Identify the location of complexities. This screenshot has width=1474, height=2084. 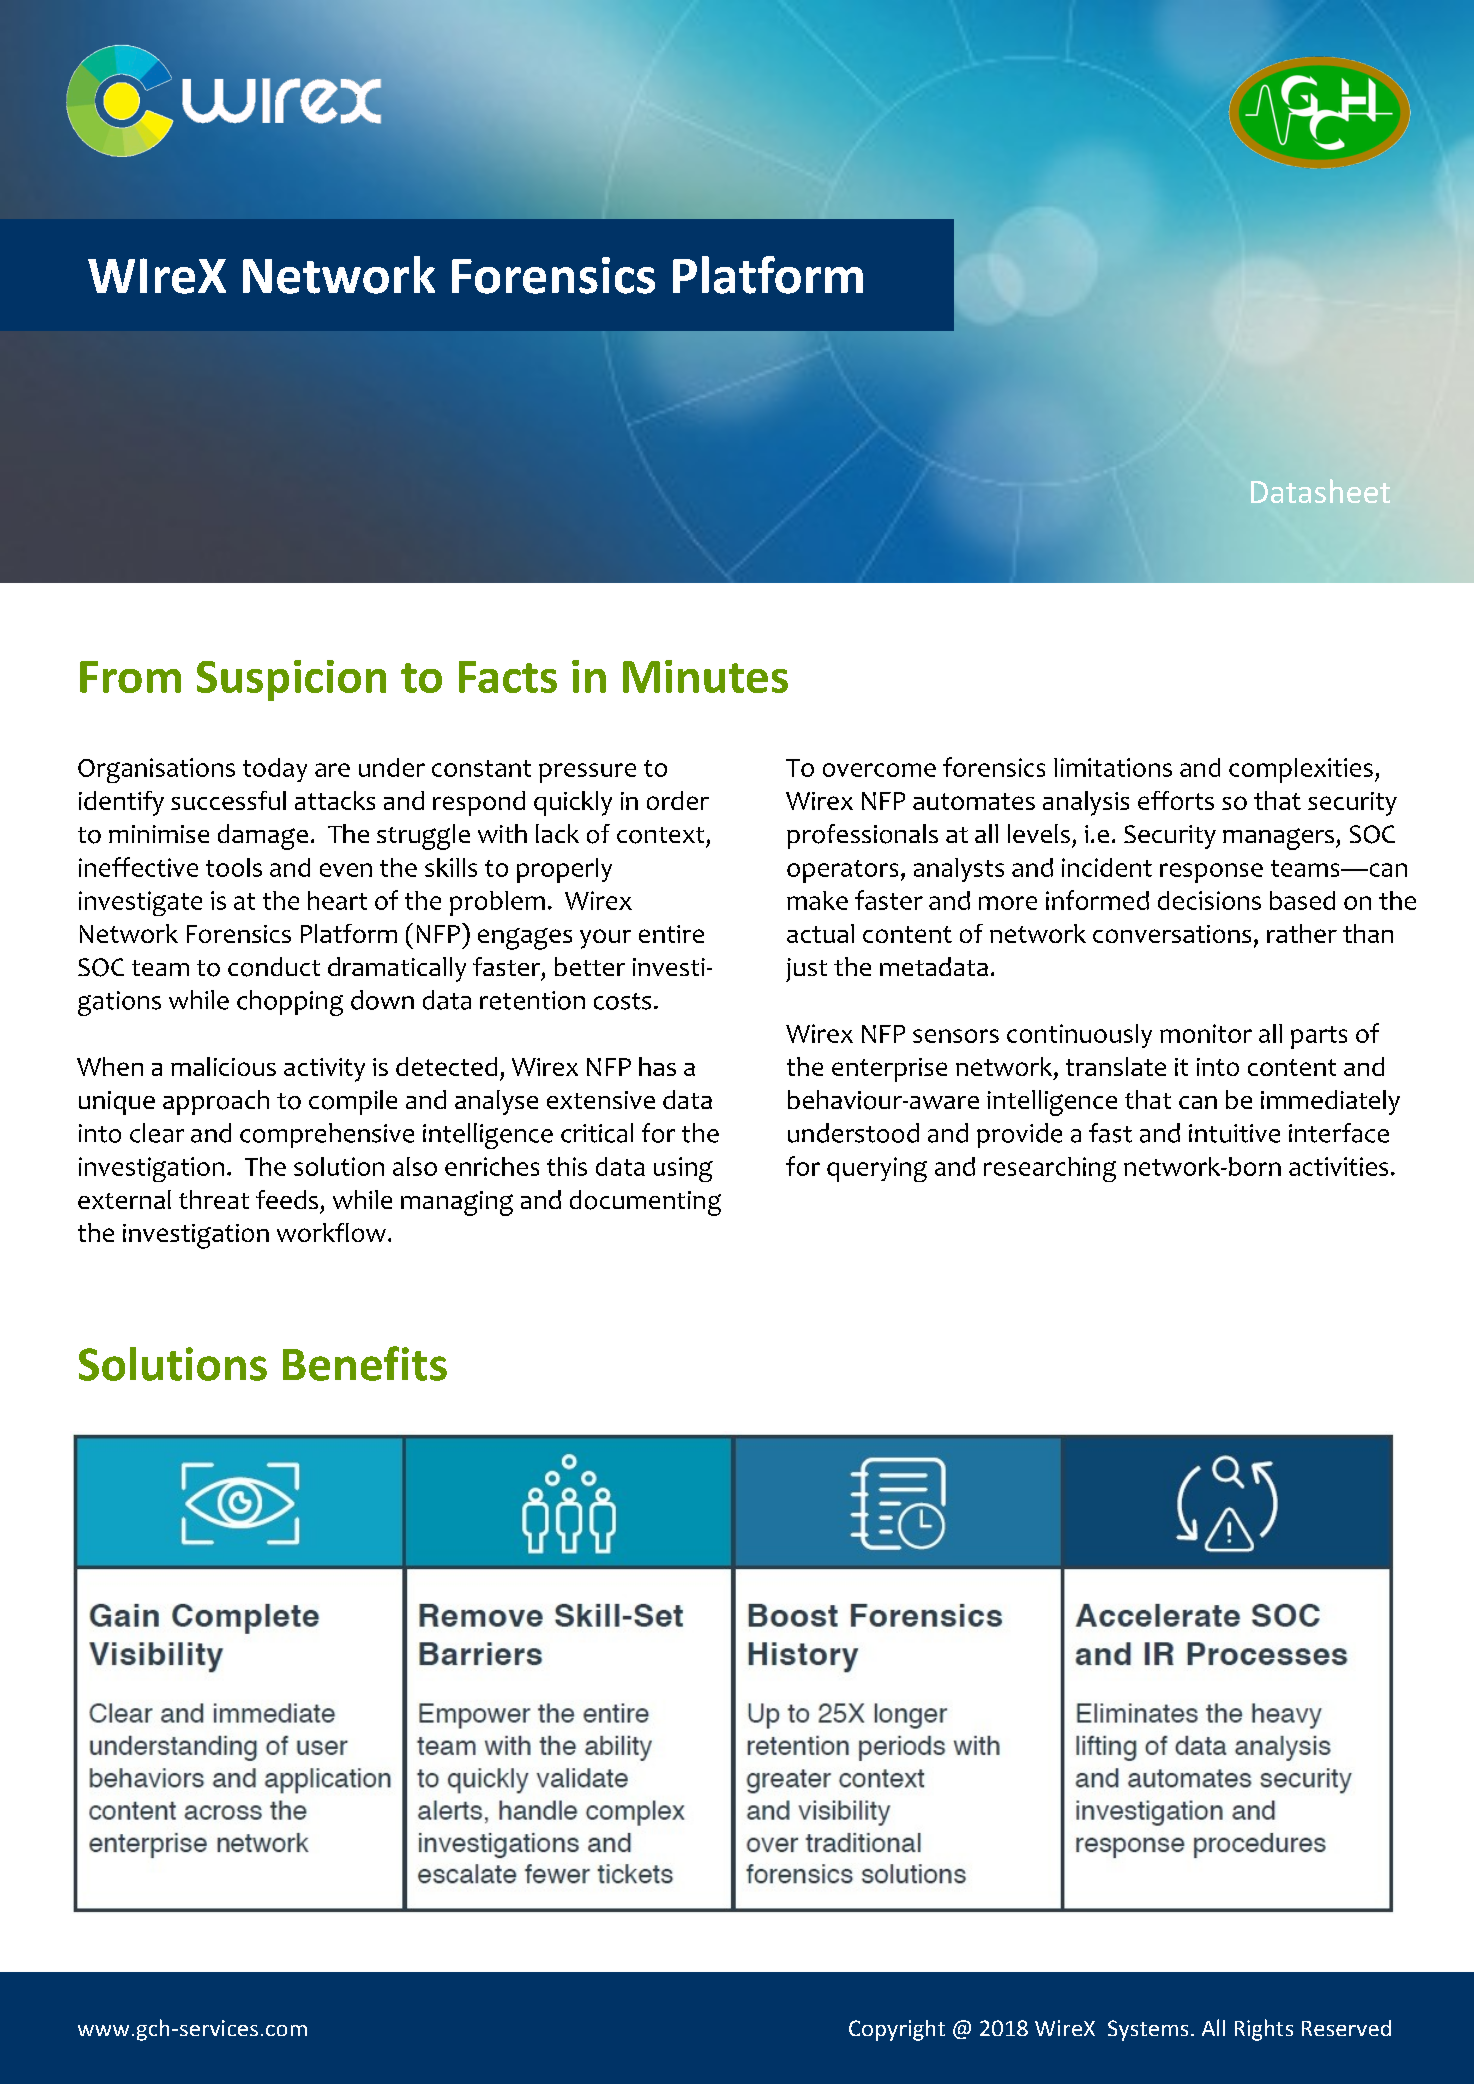
(1301, 770).
